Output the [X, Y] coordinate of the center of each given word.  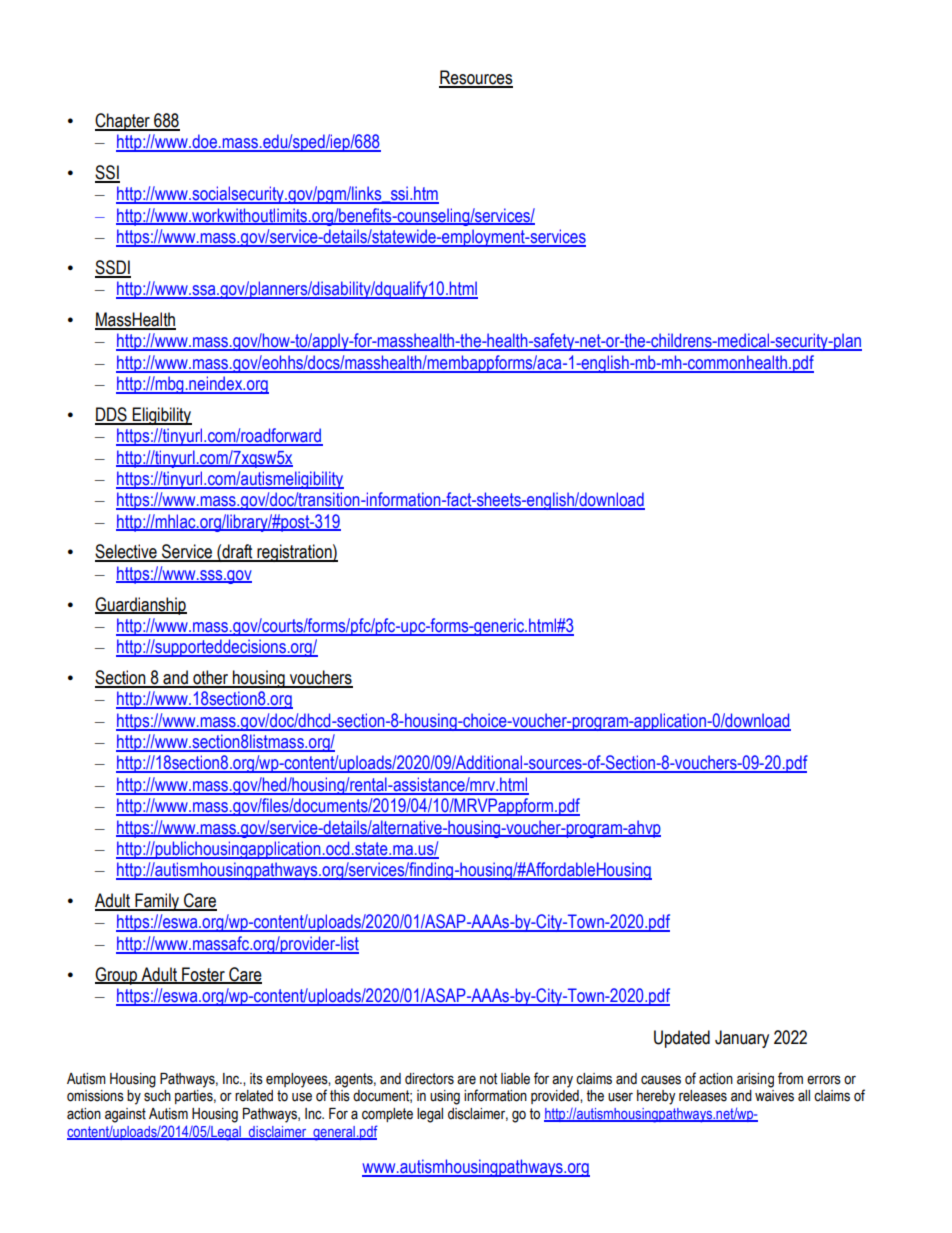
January [742, 1039]
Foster [203, 975]
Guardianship [141, 606]
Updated [682, 1039]
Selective [127, 552]
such [157, 1096]
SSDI [113, 268]
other [211, 678]
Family [157, 902]
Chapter [123, 122]
